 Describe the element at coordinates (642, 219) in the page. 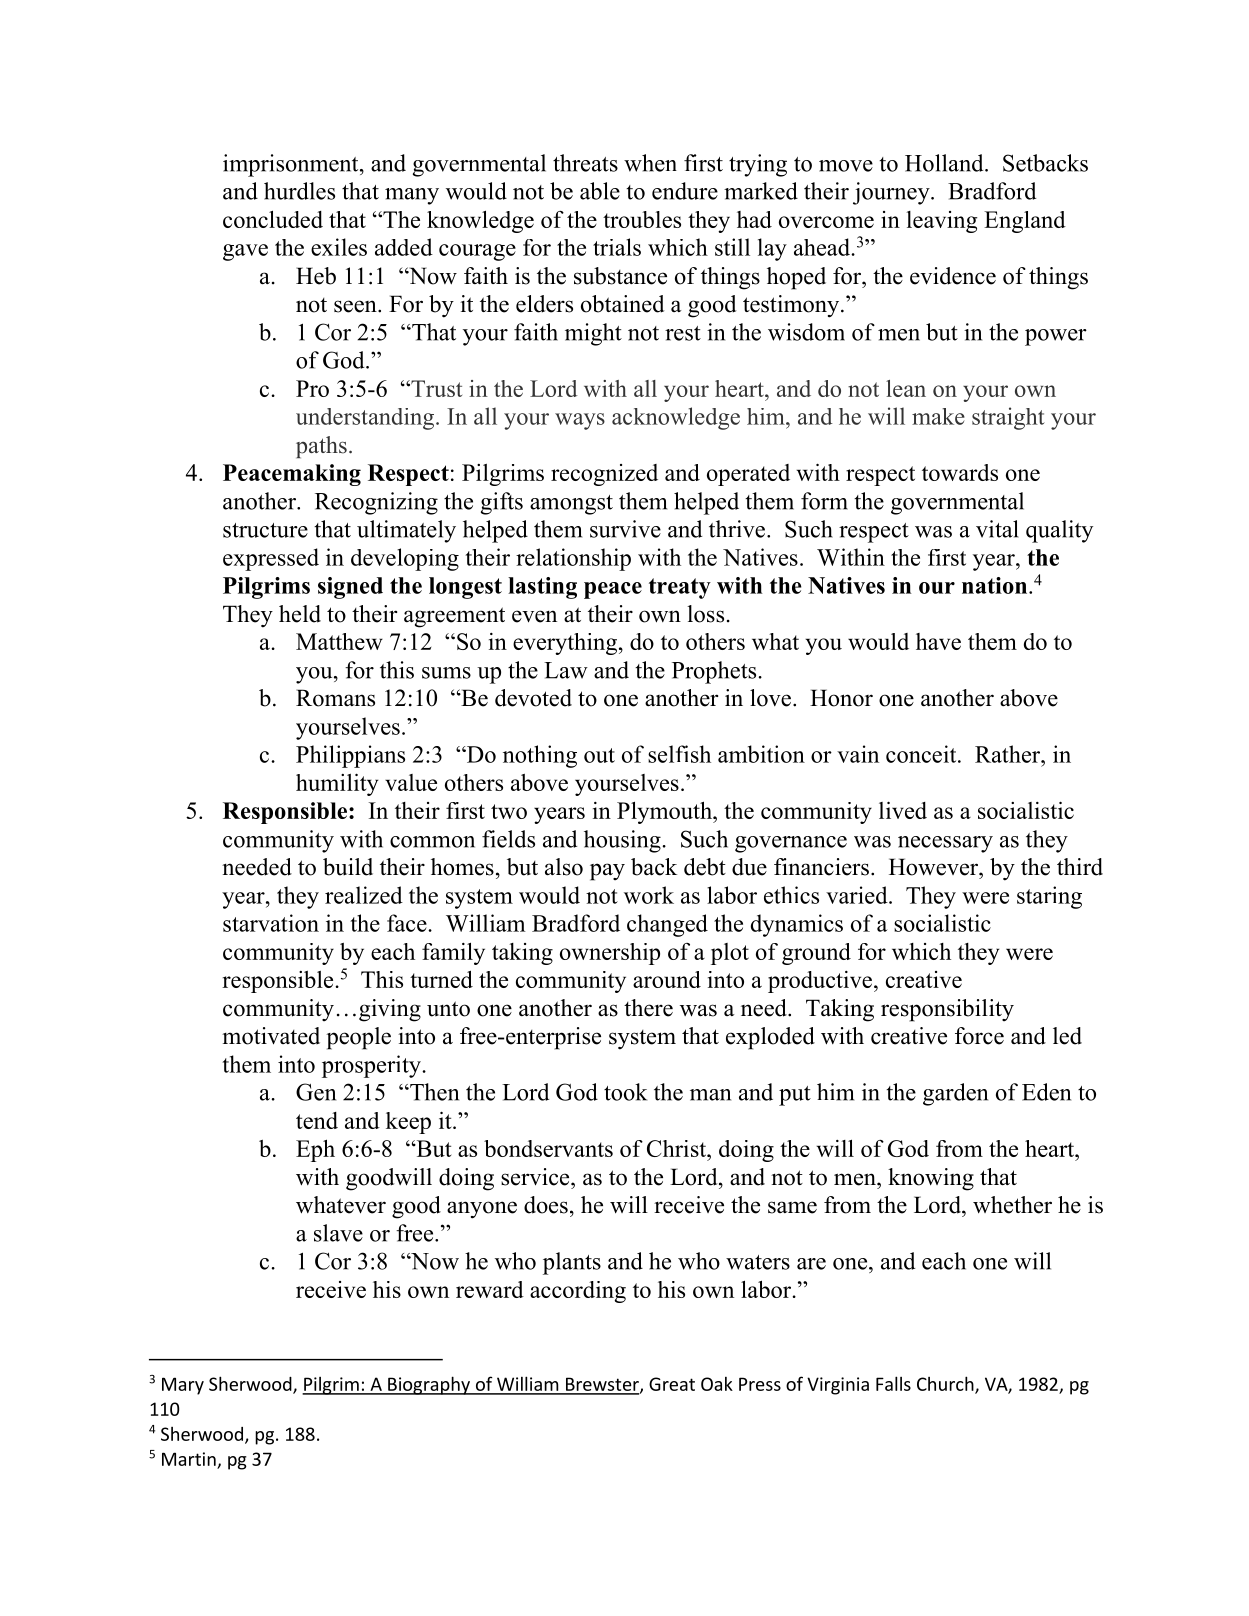

I see `troubles` at that location.
